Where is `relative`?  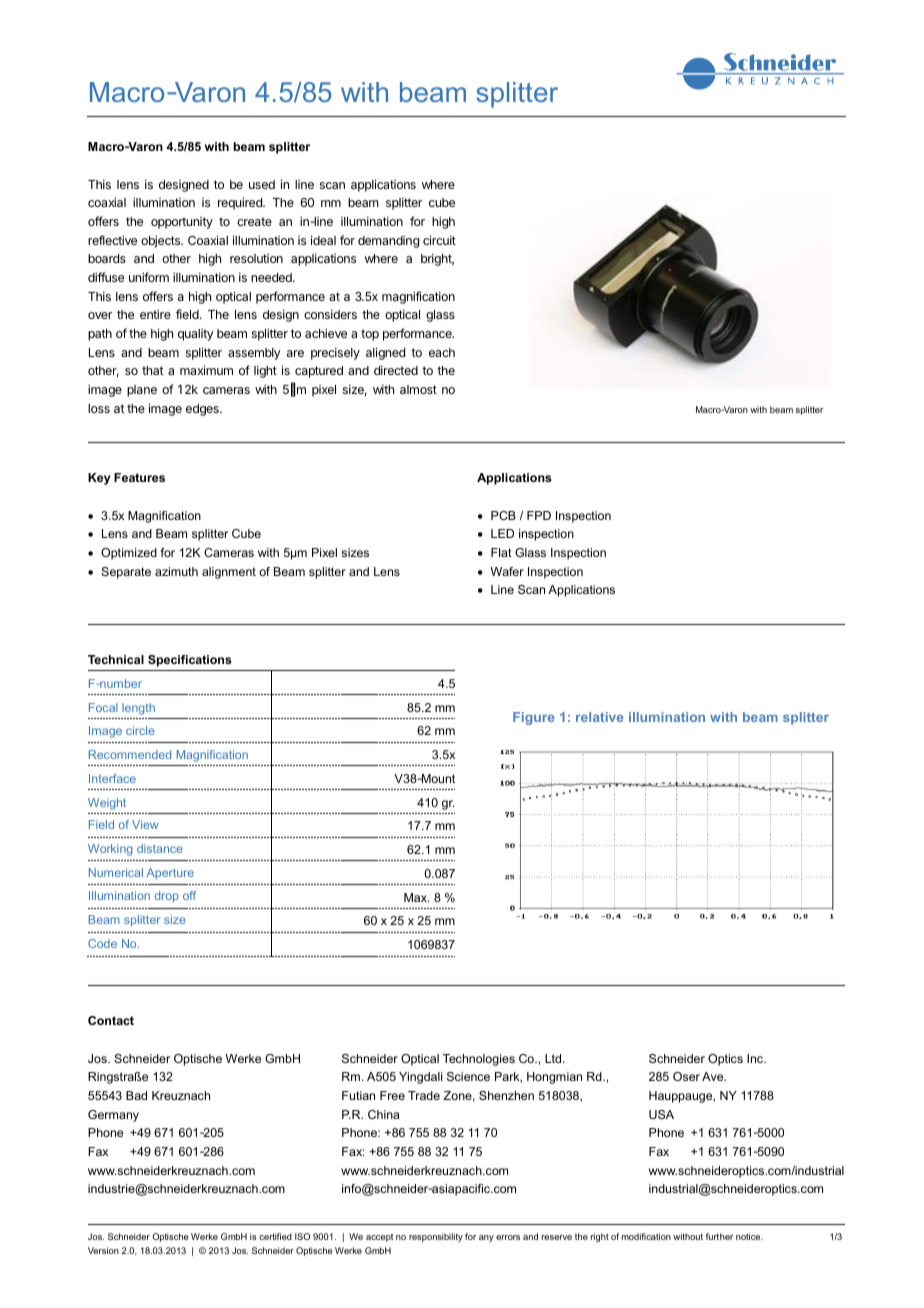 relative is located at coordinates (600, 717).
